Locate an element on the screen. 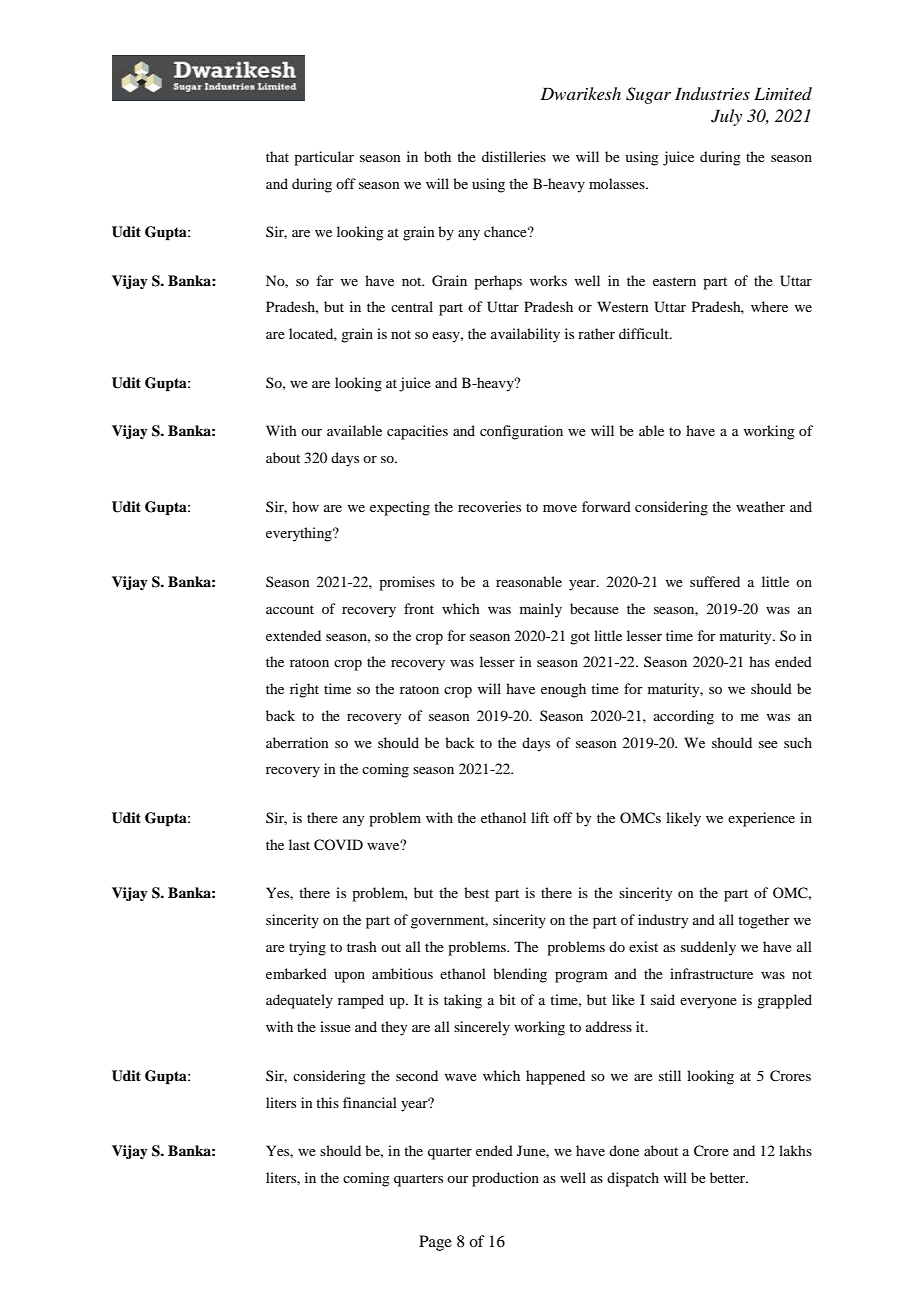  enough is located at coordinates (563, 690).
